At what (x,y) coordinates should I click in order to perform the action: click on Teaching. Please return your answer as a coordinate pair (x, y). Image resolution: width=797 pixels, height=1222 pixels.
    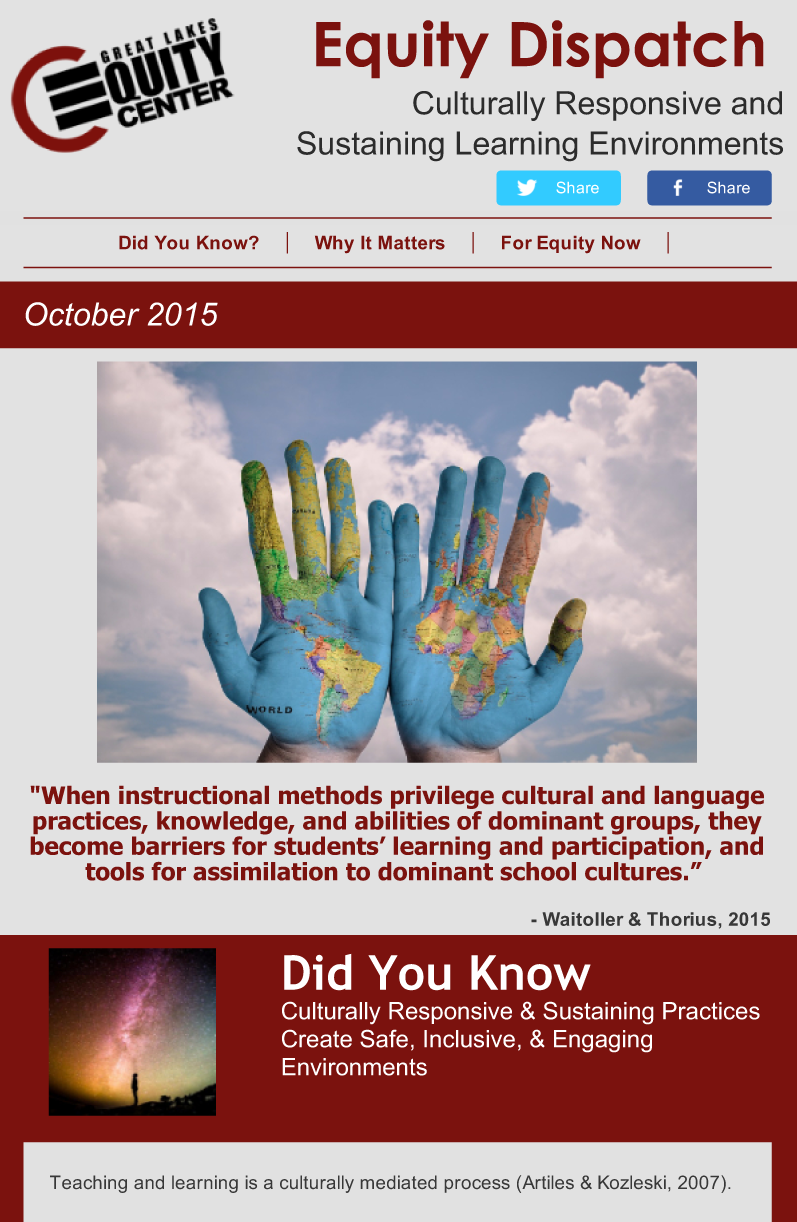
    Looking at the image, I should click on (88, 1184).
